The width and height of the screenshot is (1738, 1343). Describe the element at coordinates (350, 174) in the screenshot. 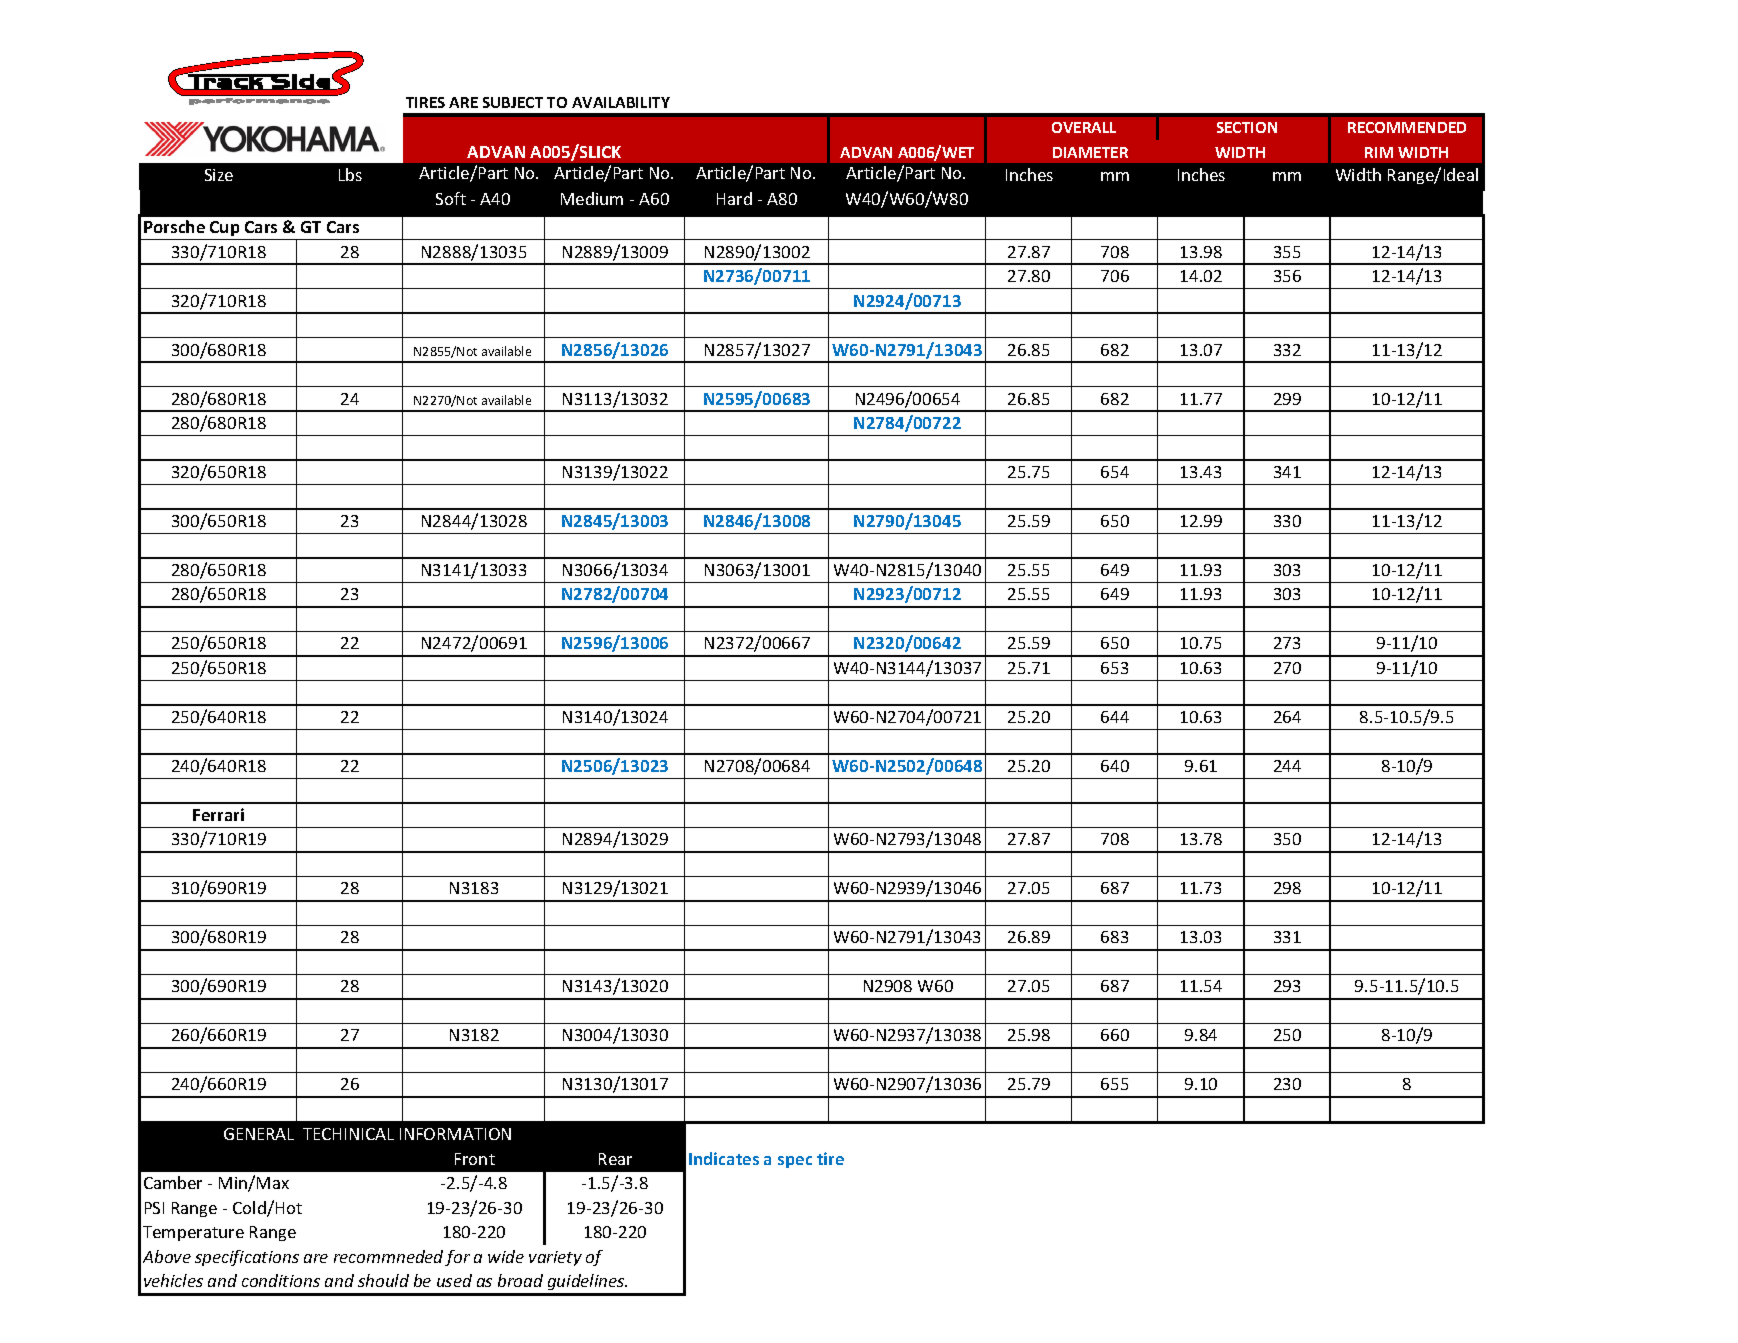

I see `Lbs` at that location.
